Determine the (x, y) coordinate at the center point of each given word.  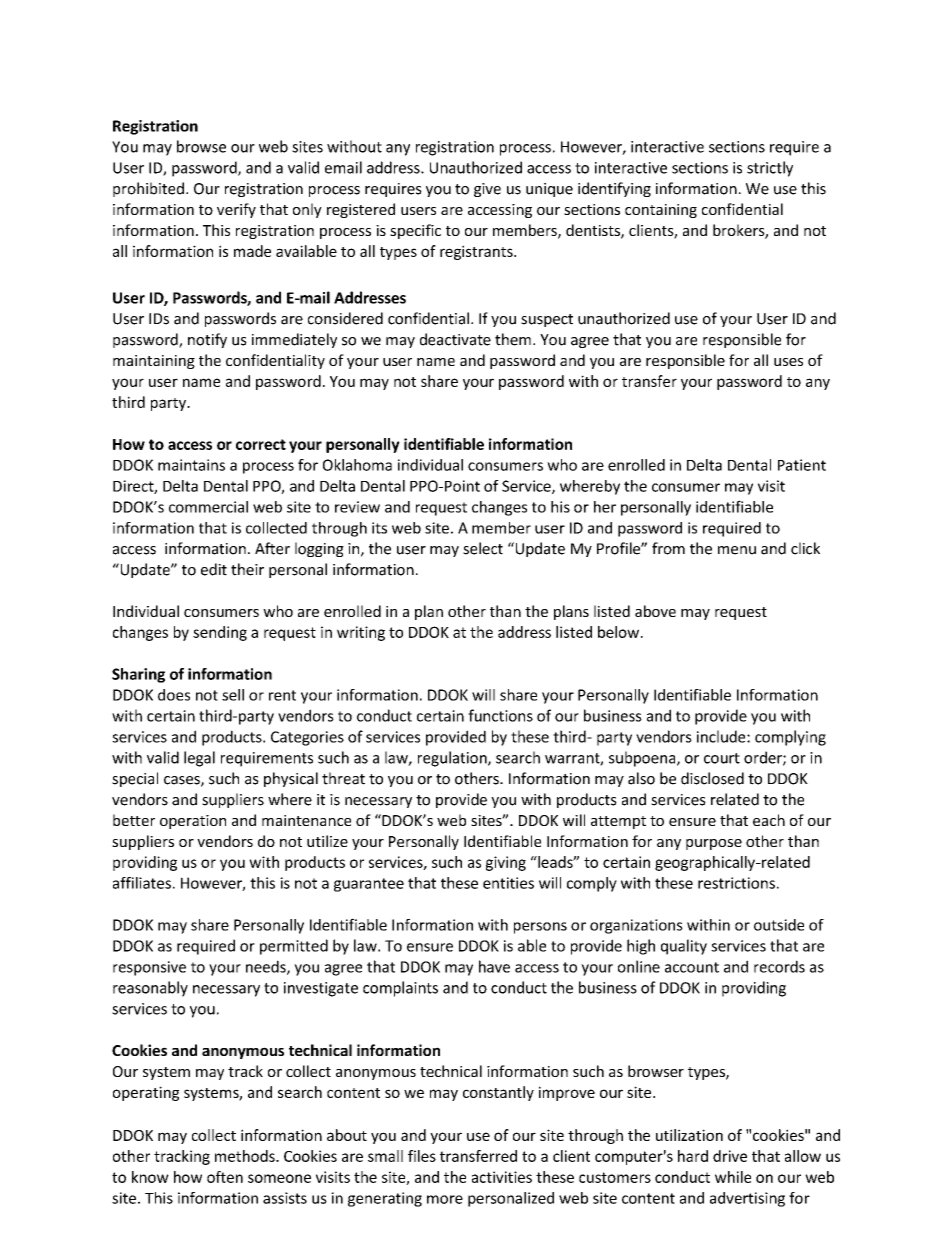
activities (502, 1177)
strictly (770, 169)
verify (236, 210)
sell (233, 695)
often (225, 1177)
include (722, 736)
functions (500, 715)
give (487, 190)
